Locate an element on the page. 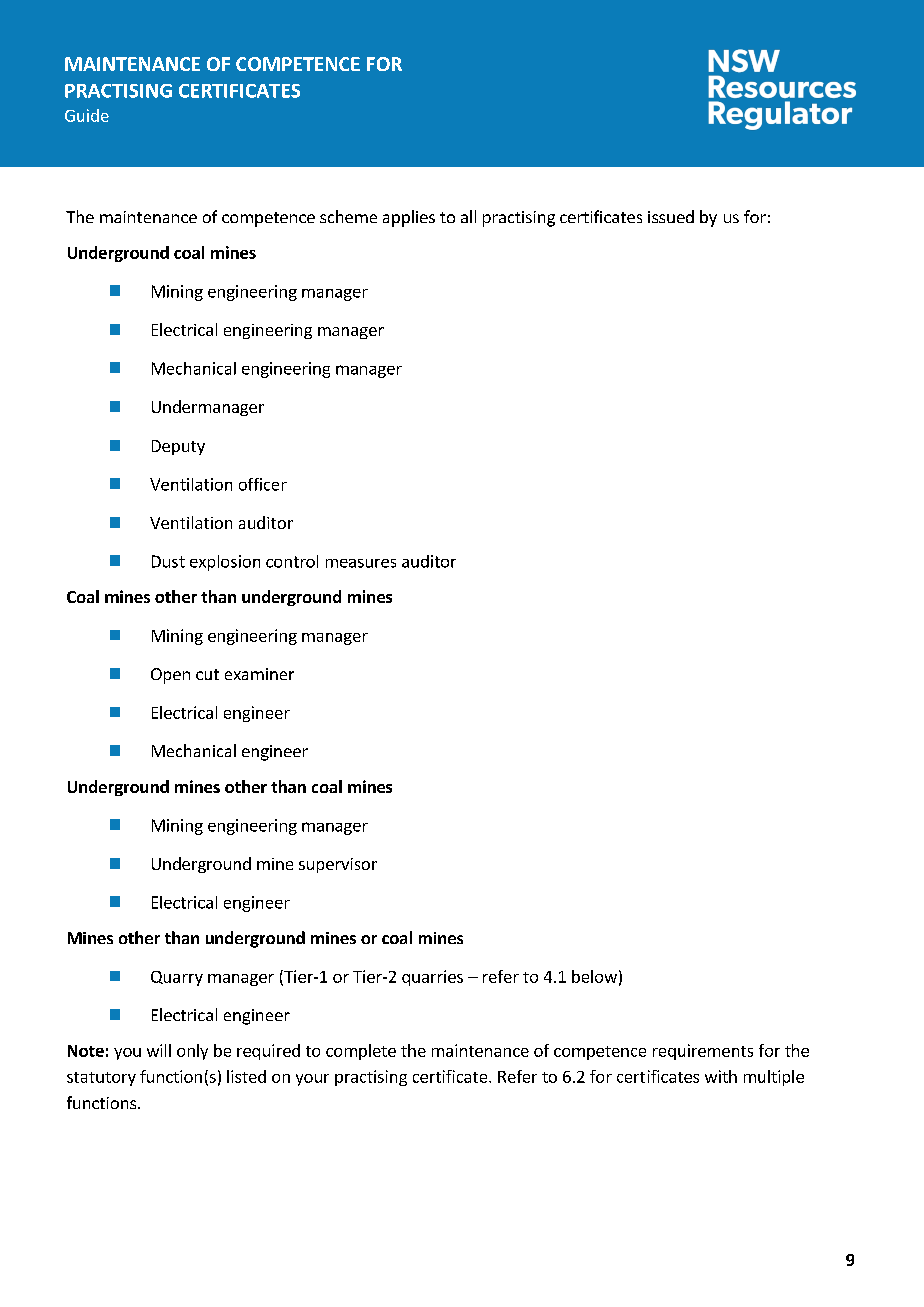 Image resolution: width=924 pixels, height=1307 pixels. Open is located at coordinates (170, 676).
